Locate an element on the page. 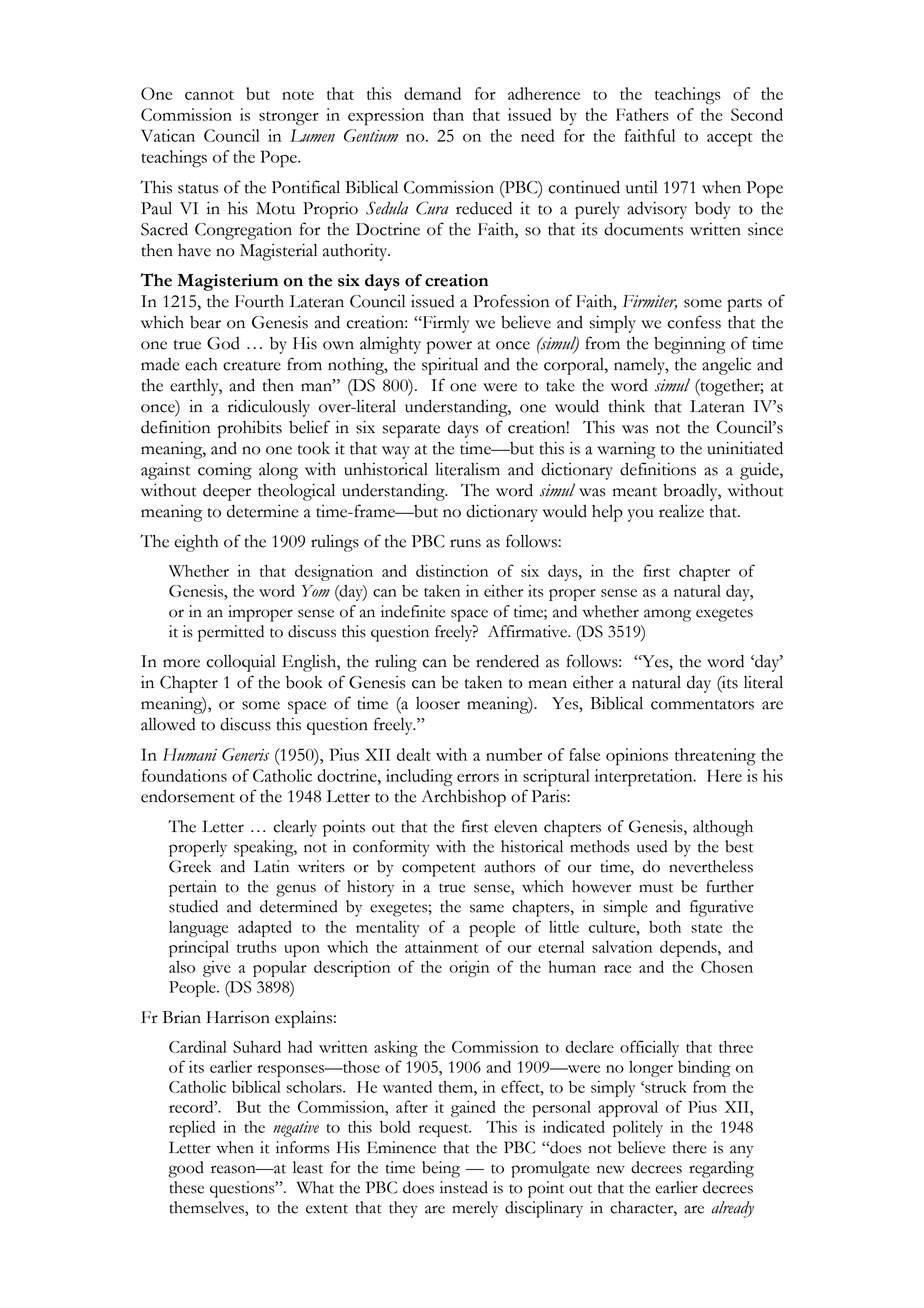 This document has height=1308, width=924. colloquial is located at coordinates (241, 663).
